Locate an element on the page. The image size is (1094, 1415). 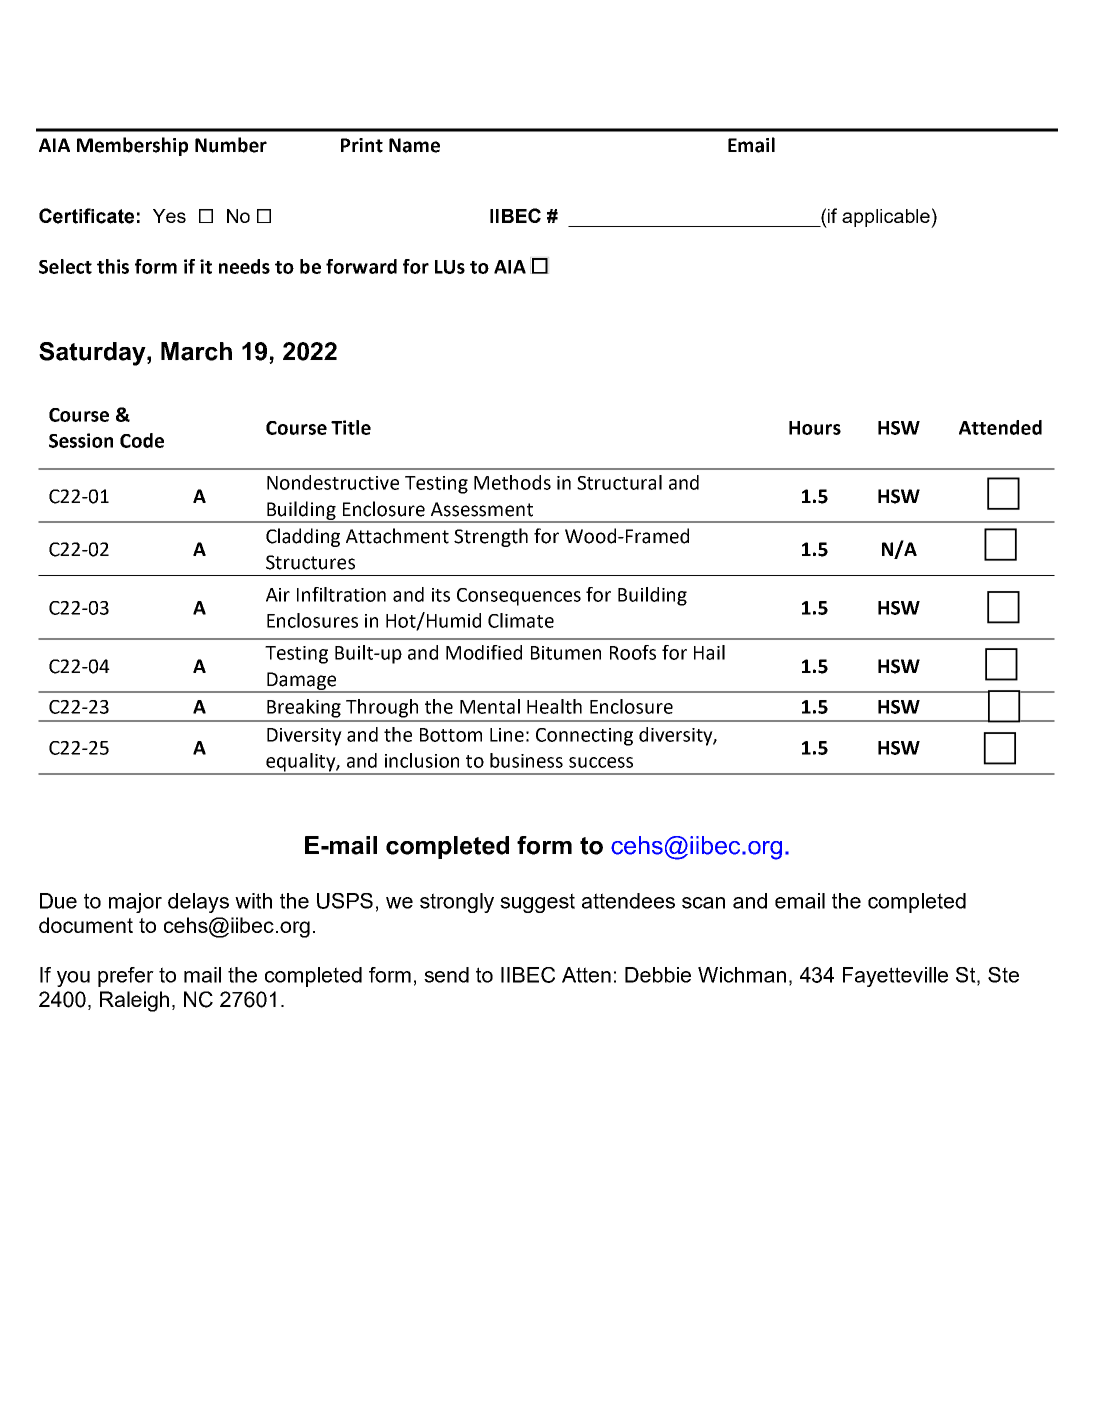
Hours is located at coordinates (815, 428).
